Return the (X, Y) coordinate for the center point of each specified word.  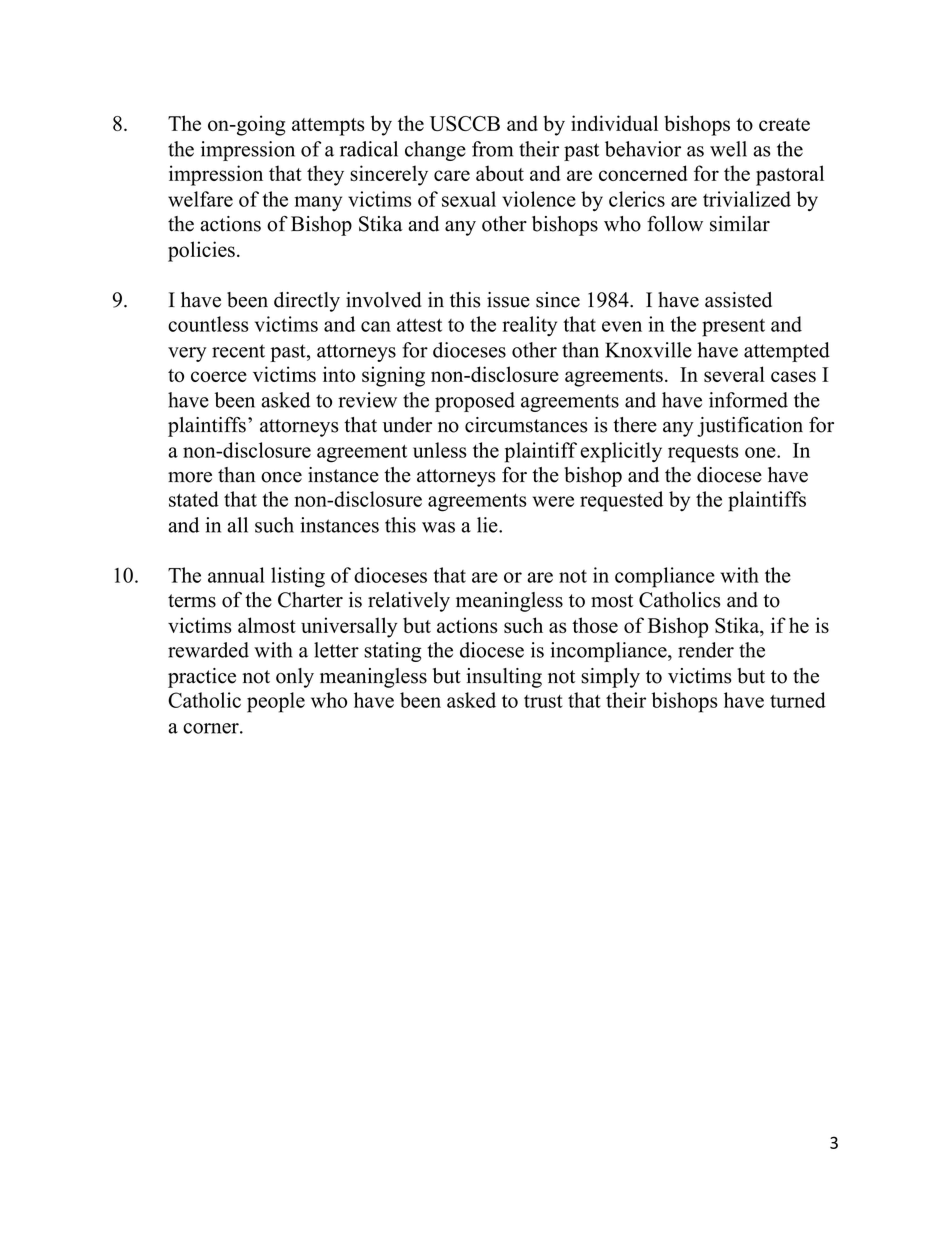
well (728, 149)
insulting (504, 678)
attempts (328, 127)
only (295, 678)
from (492, 149)
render (706, 650)
